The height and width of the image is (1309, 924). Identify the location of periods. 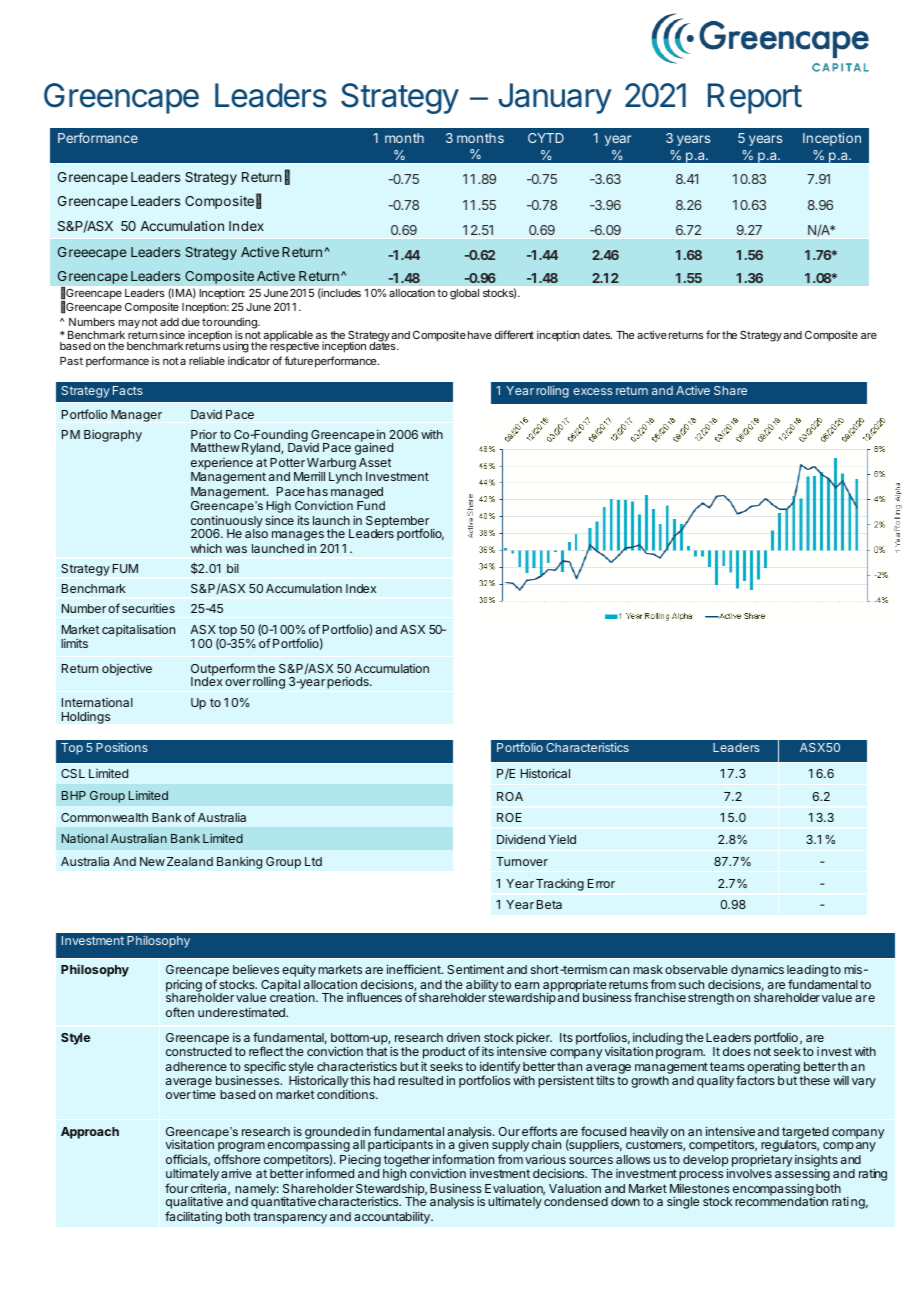
(349, 683).
